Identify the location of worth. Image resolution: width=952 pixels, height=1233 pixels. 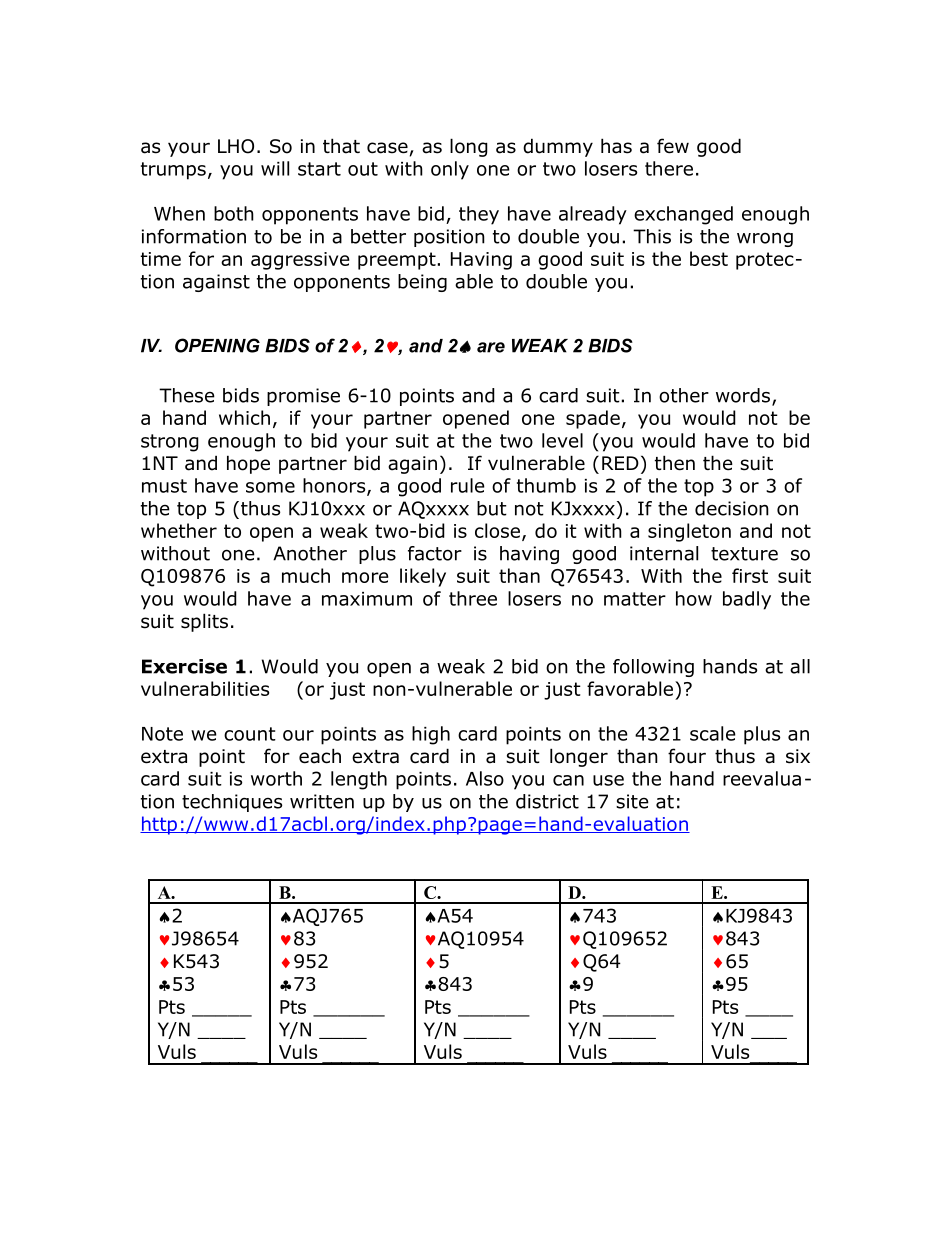
(276, 778).
